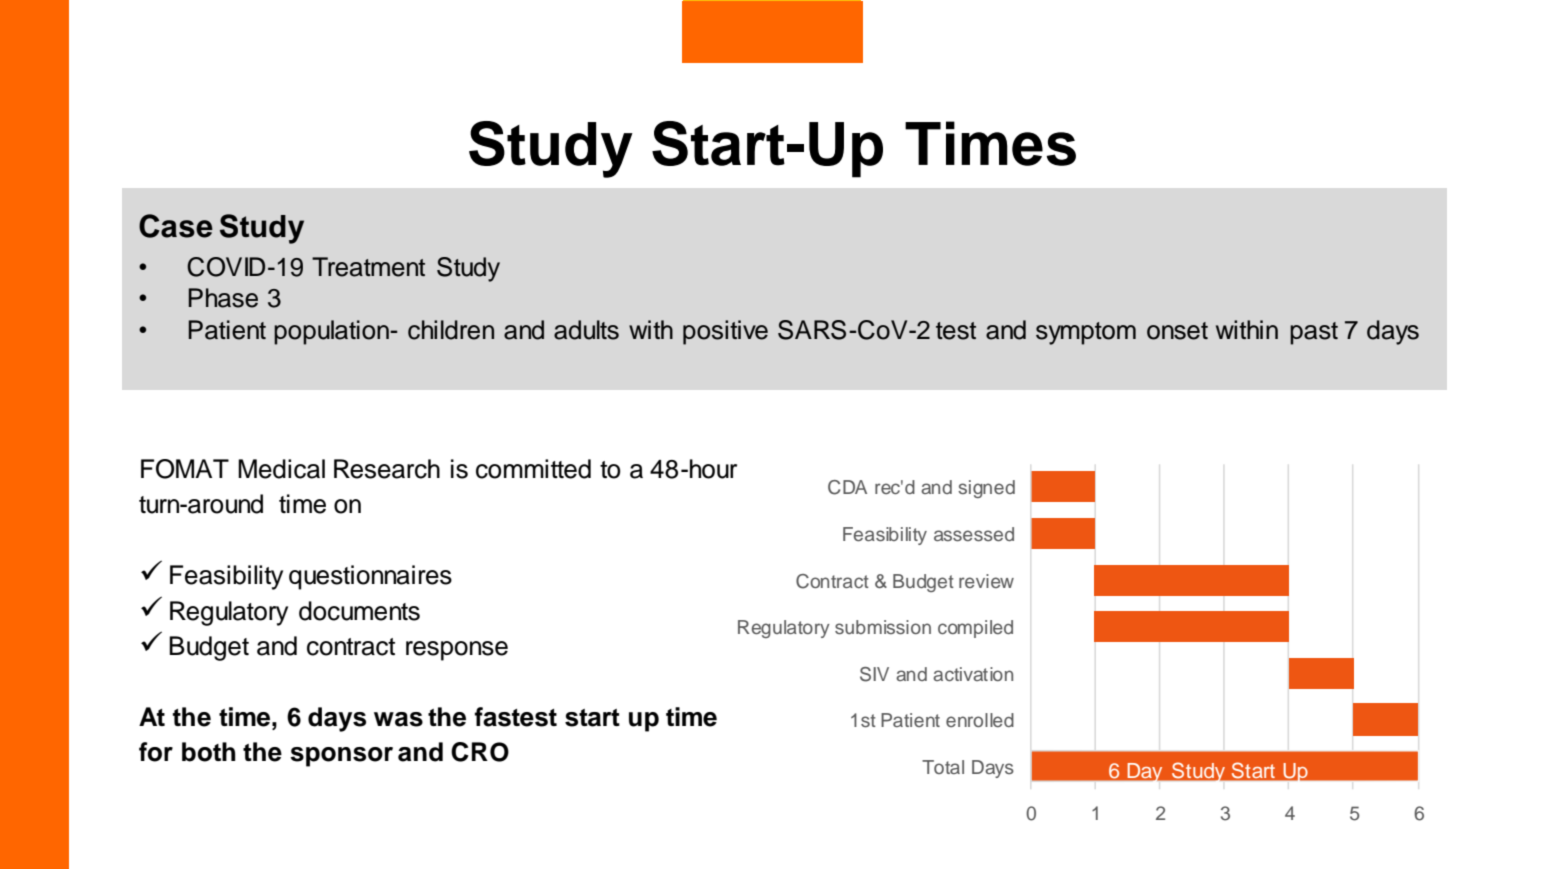 The height and width of the screenshot is (869, 1545). What do you see at coordinates (847, 487) in the screenshot?
I see `CDA` at bounding box center [847, 487].
